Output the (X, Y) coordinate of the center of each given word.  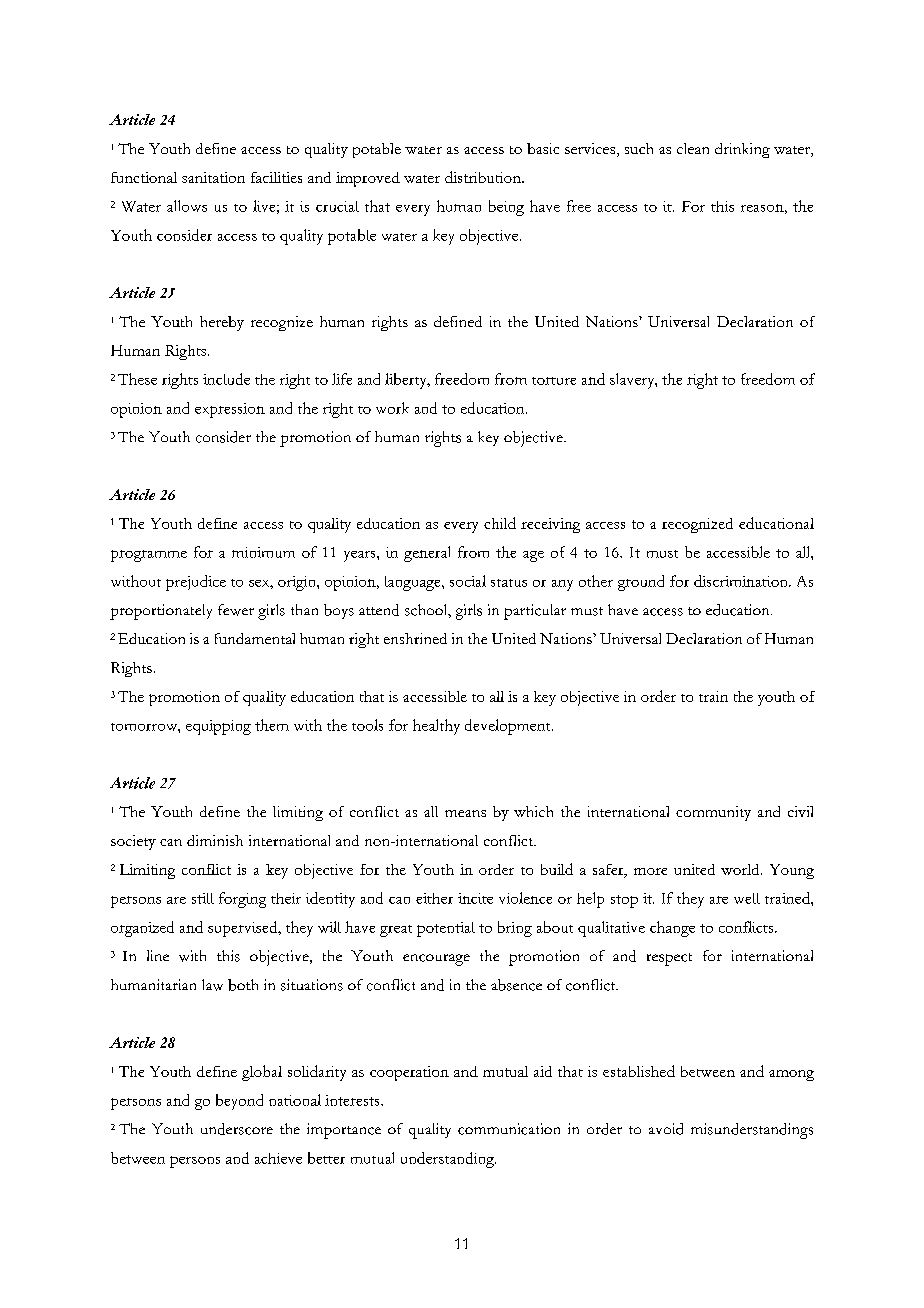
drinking (742, 150)
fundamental (255, 638)
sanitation (213, 177)
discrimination (742, 581)
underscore (237, 1129)
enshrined (415, 638)
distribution (484, 177)
